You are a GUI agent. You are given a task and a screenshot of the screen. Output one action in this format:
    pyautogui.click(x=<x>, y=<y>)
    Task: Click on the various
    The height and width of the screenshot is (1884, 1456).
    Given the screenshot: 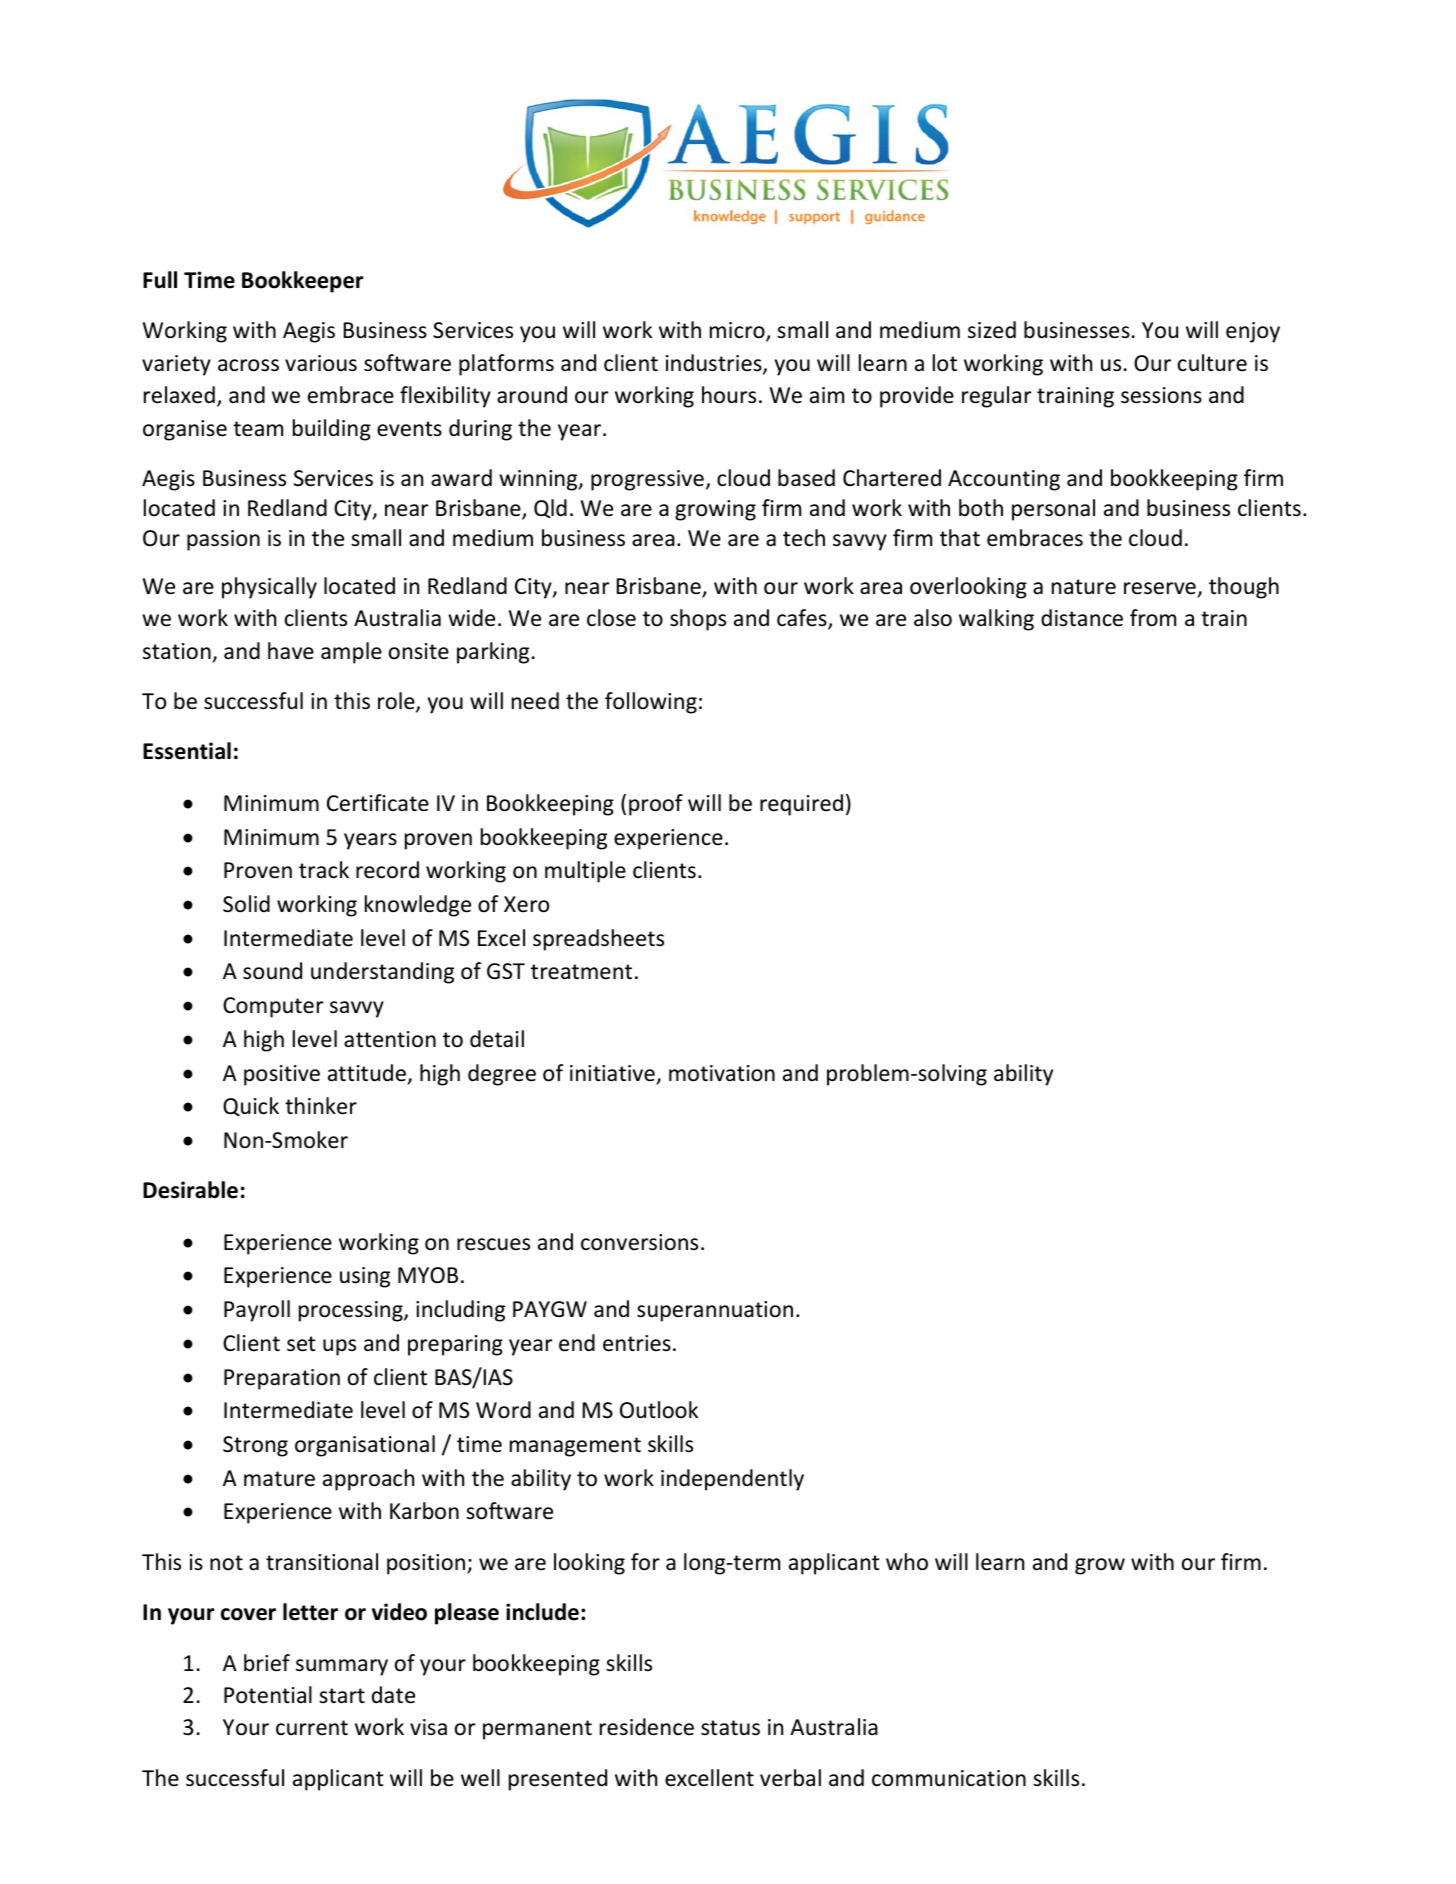 What is the action you would take?
    pyautogui.click(x=321, y=363)
